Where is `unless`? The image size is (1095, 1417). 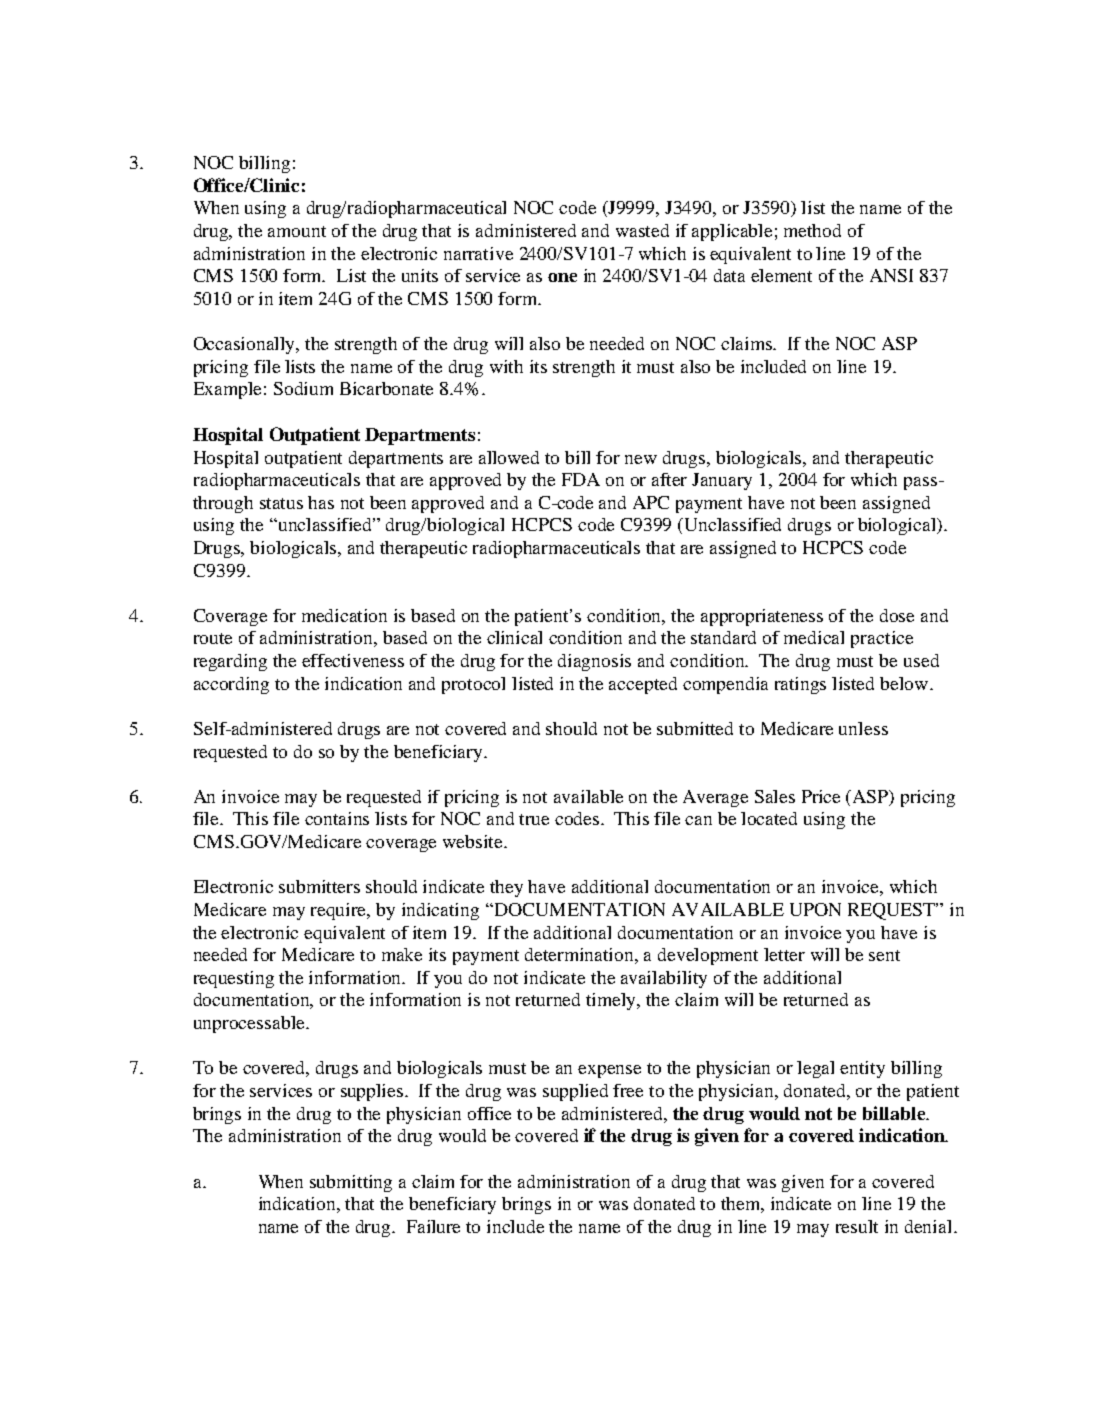
unless is located at coordinates (863, 728).
